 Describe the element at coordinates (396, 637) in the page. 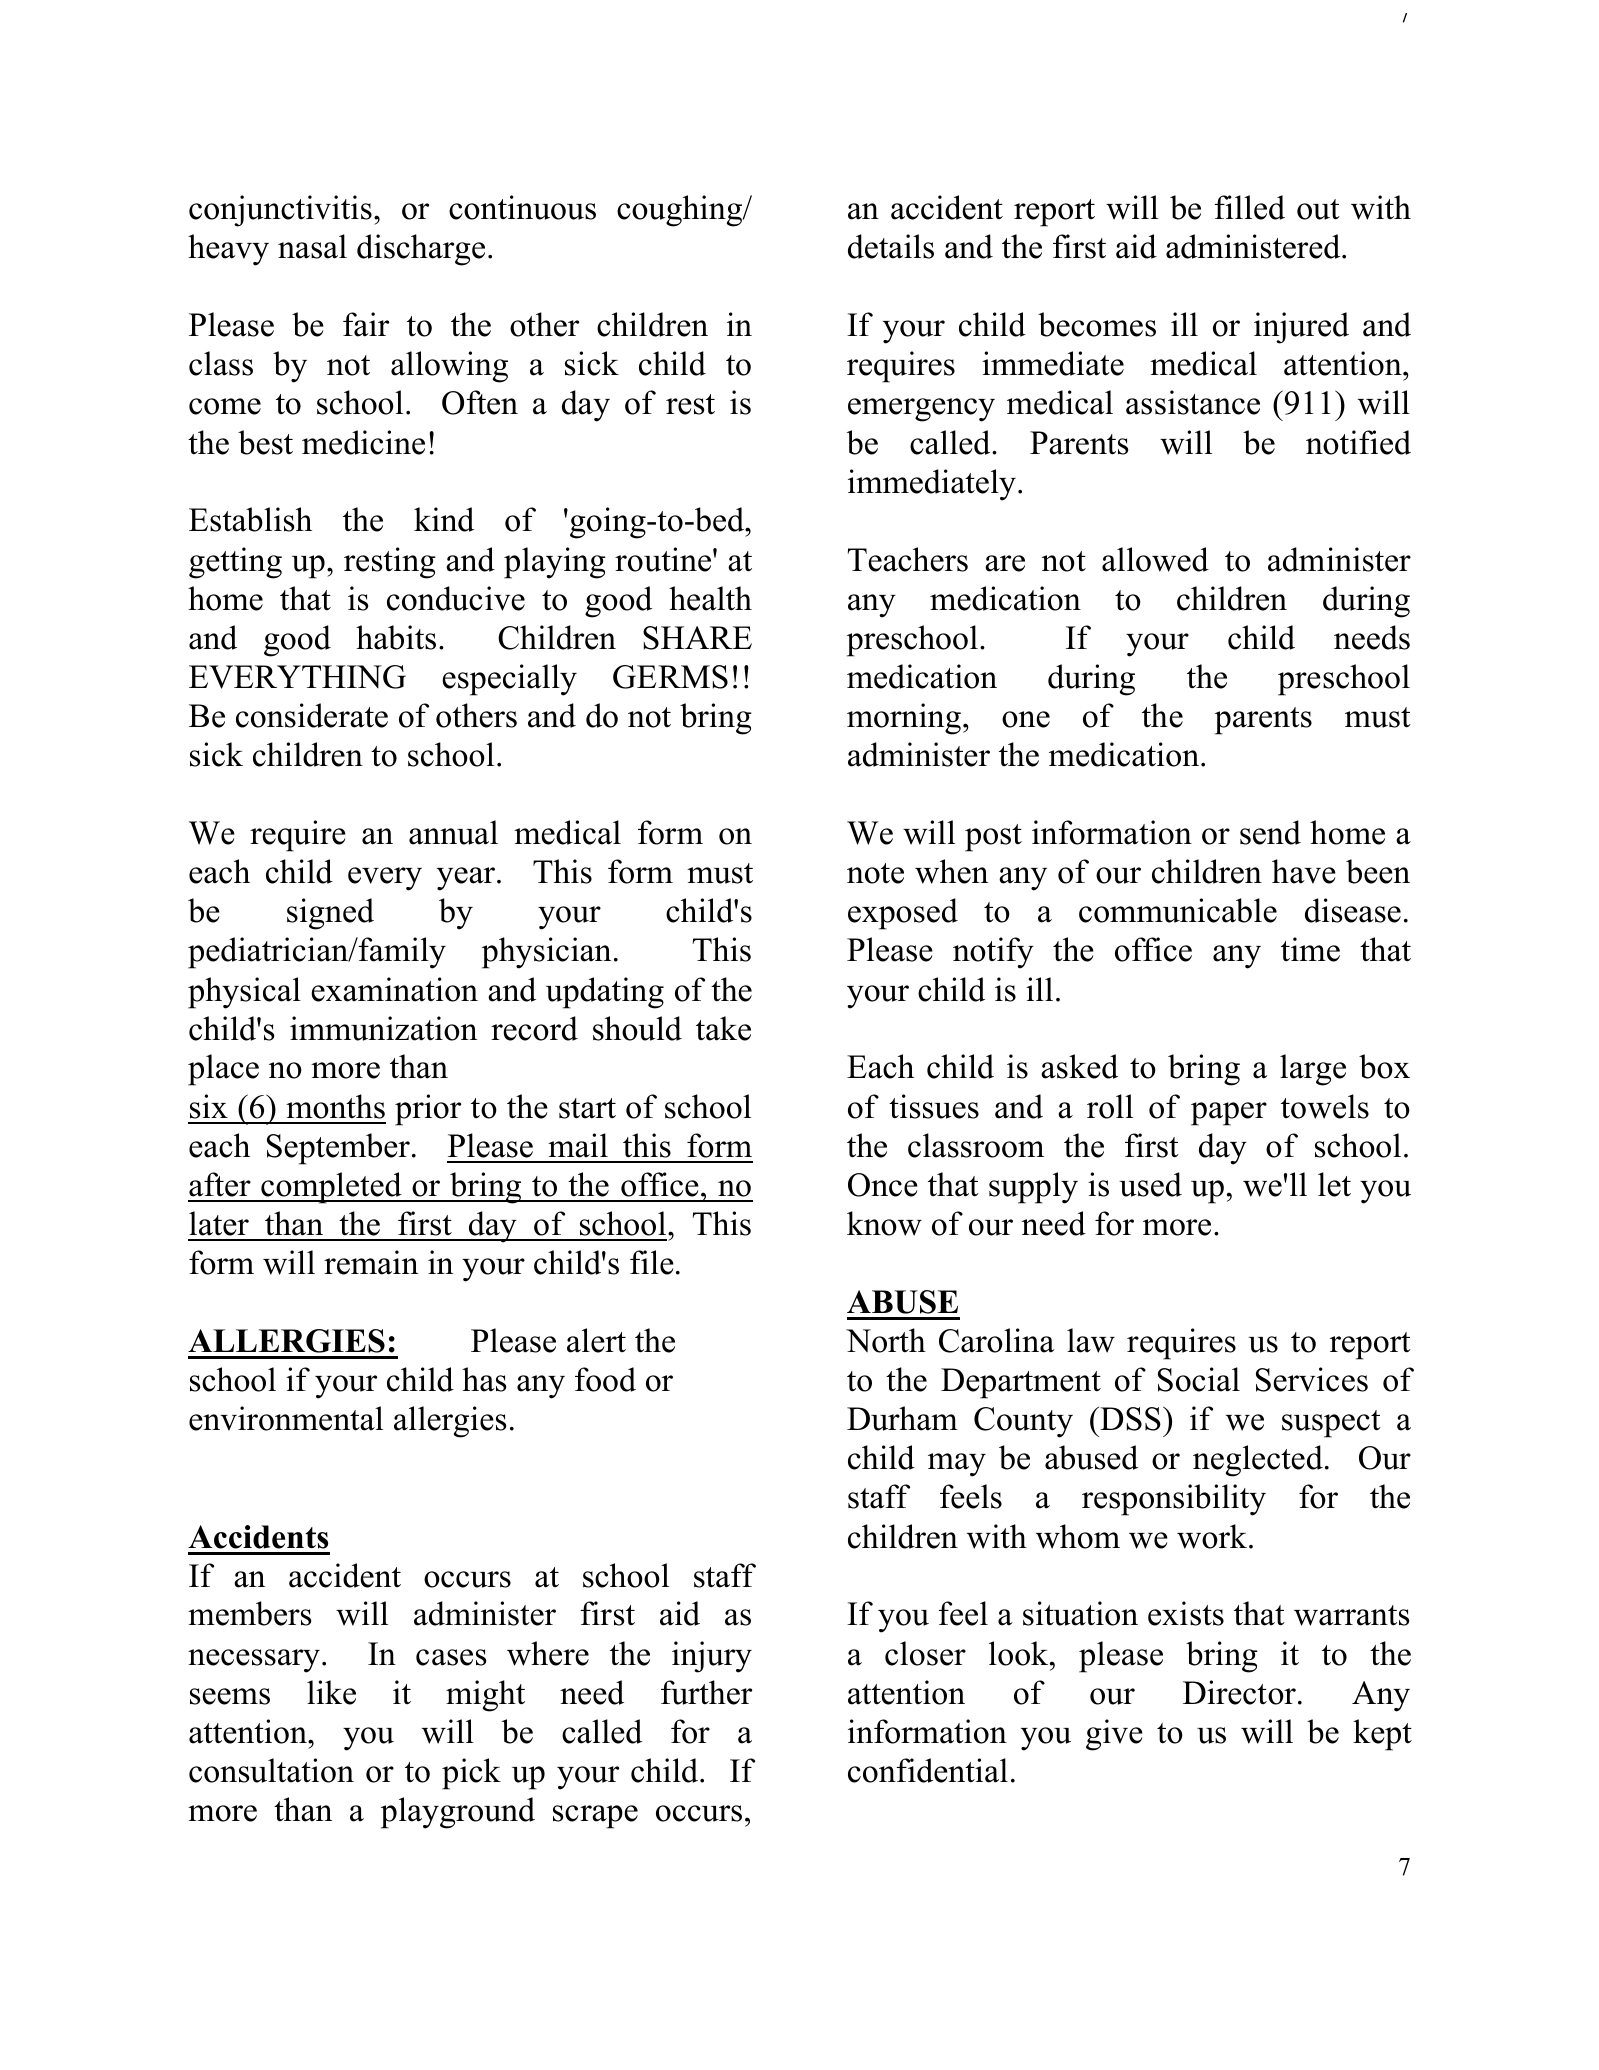

I see `habits` at that location.
